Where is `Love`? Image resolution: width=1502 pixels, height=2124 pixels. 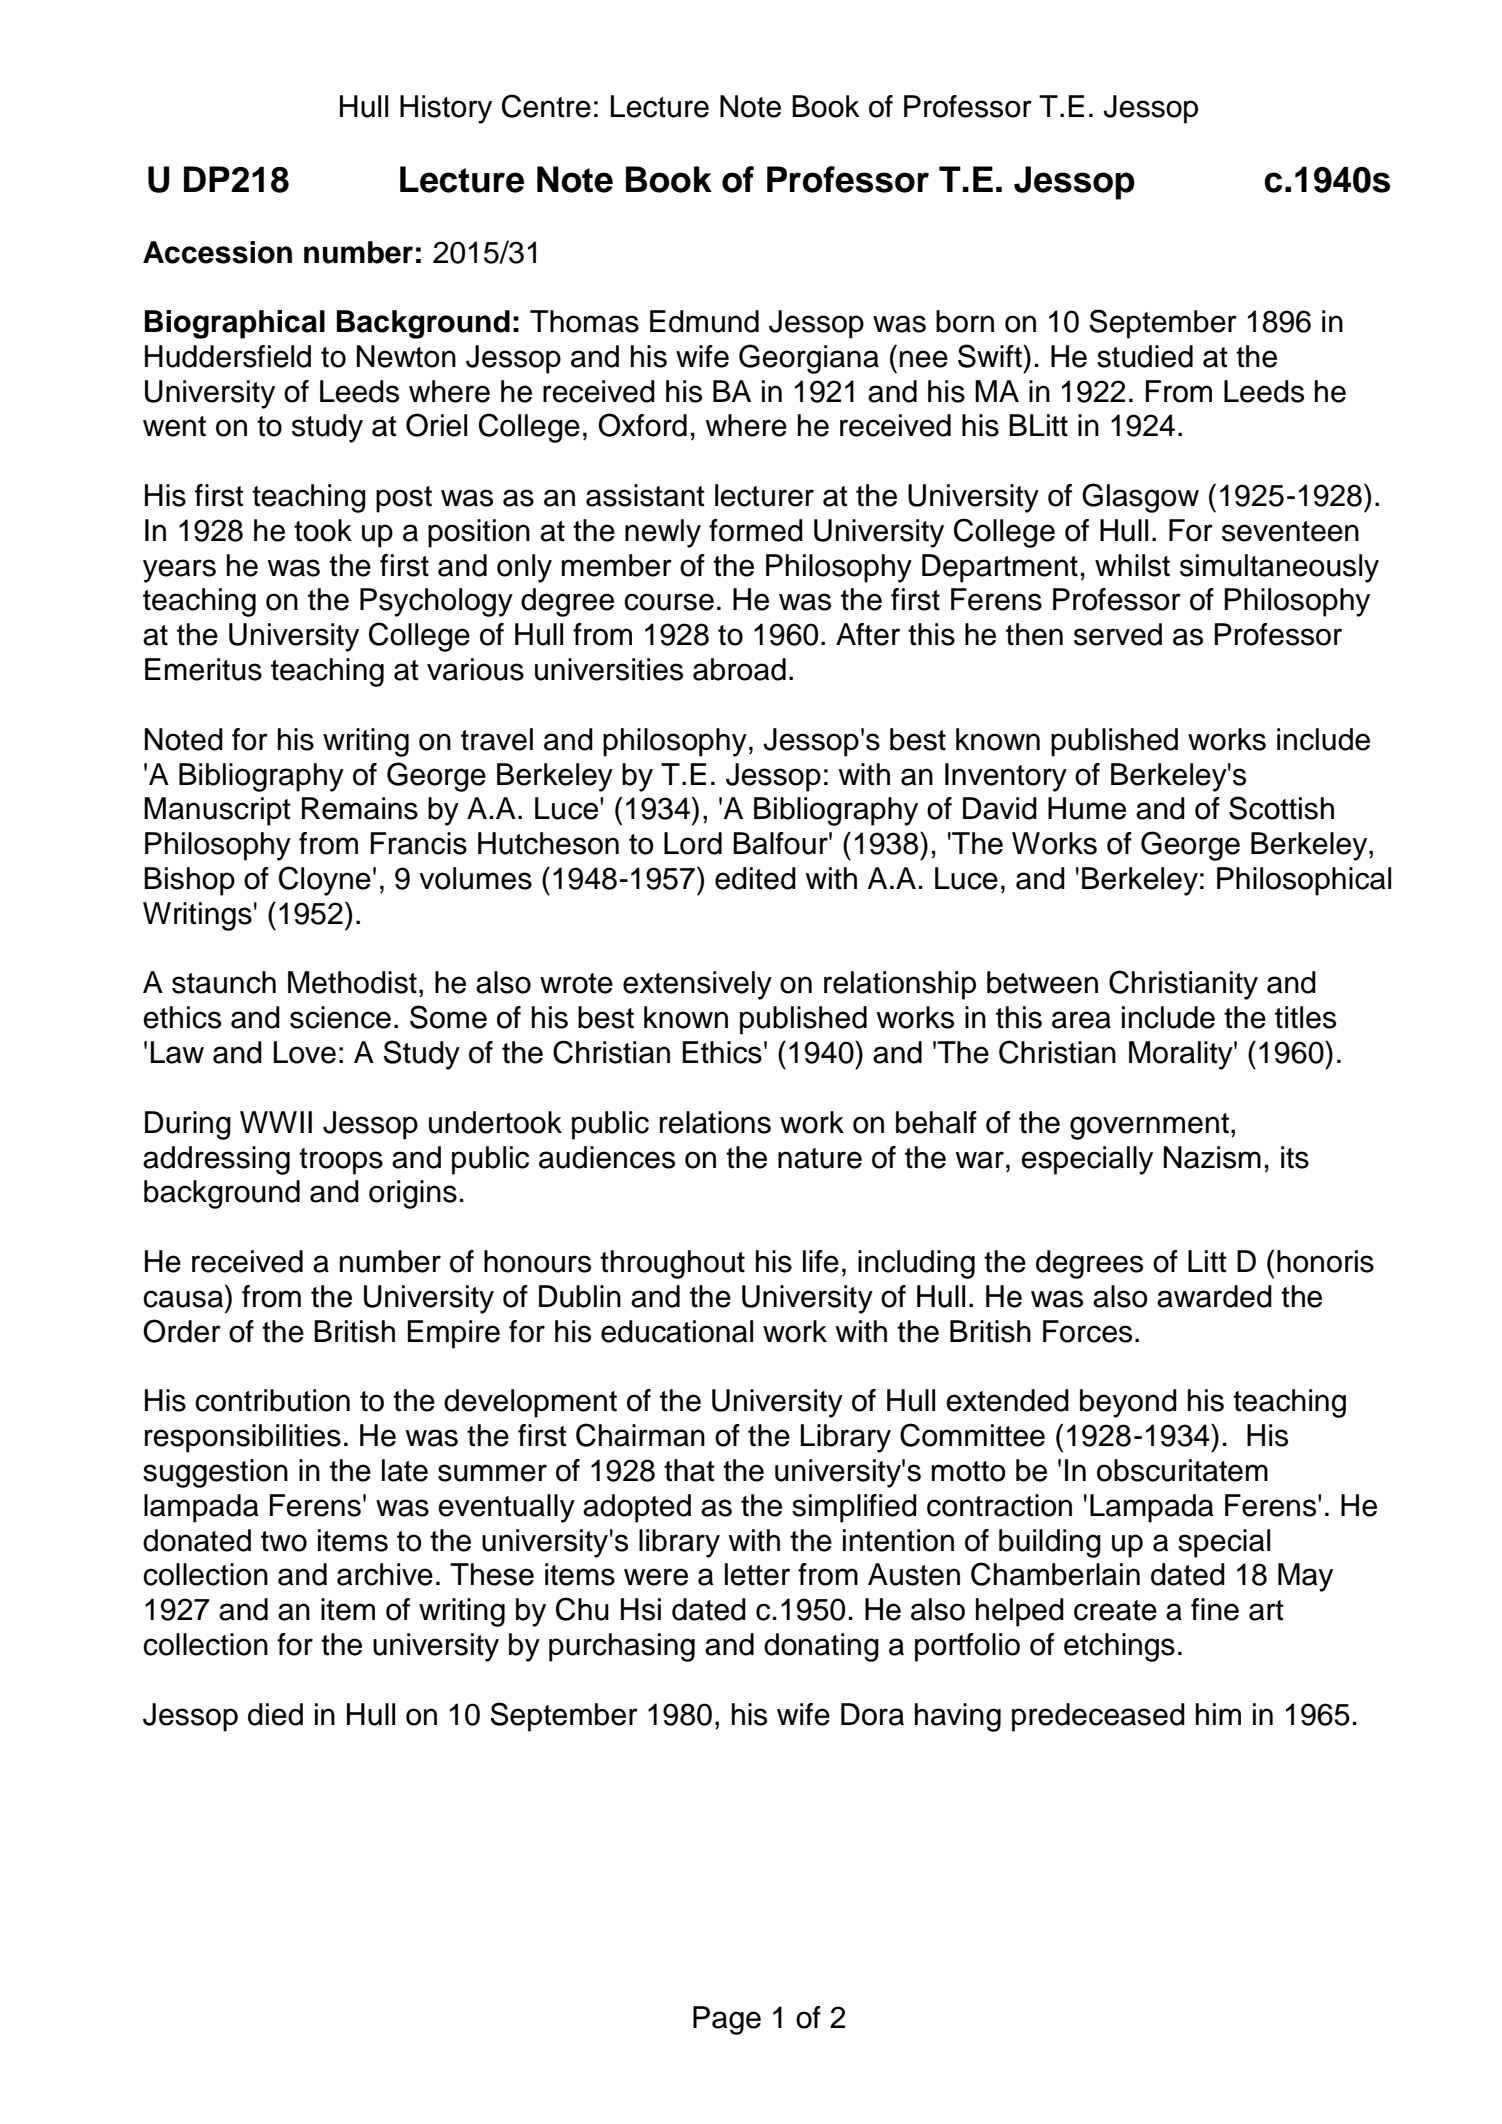 Love is located at coordinates (305, 1052).
